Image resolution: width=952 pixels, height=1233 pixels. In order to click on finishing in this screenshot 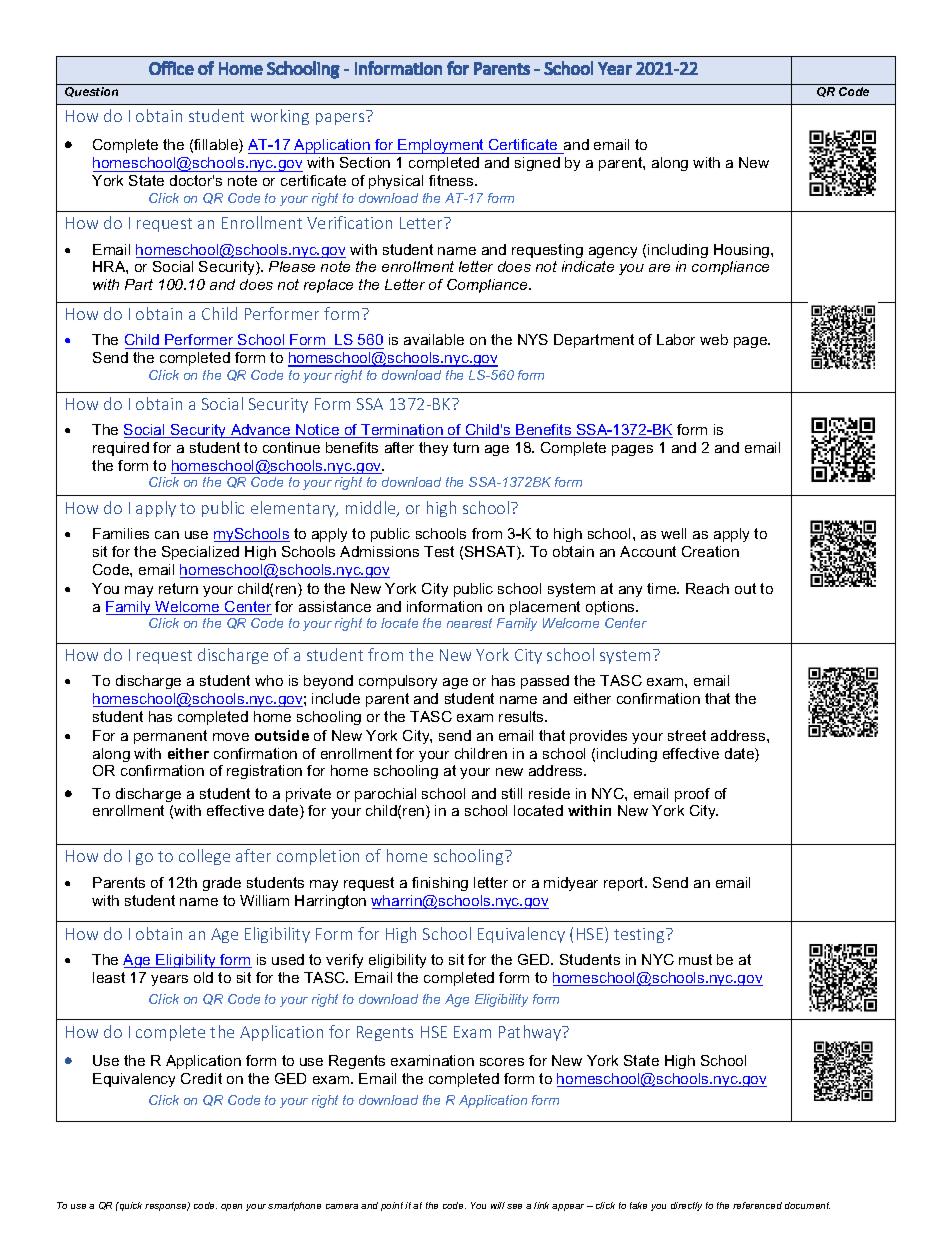, I will do `click(440, 884)`.
